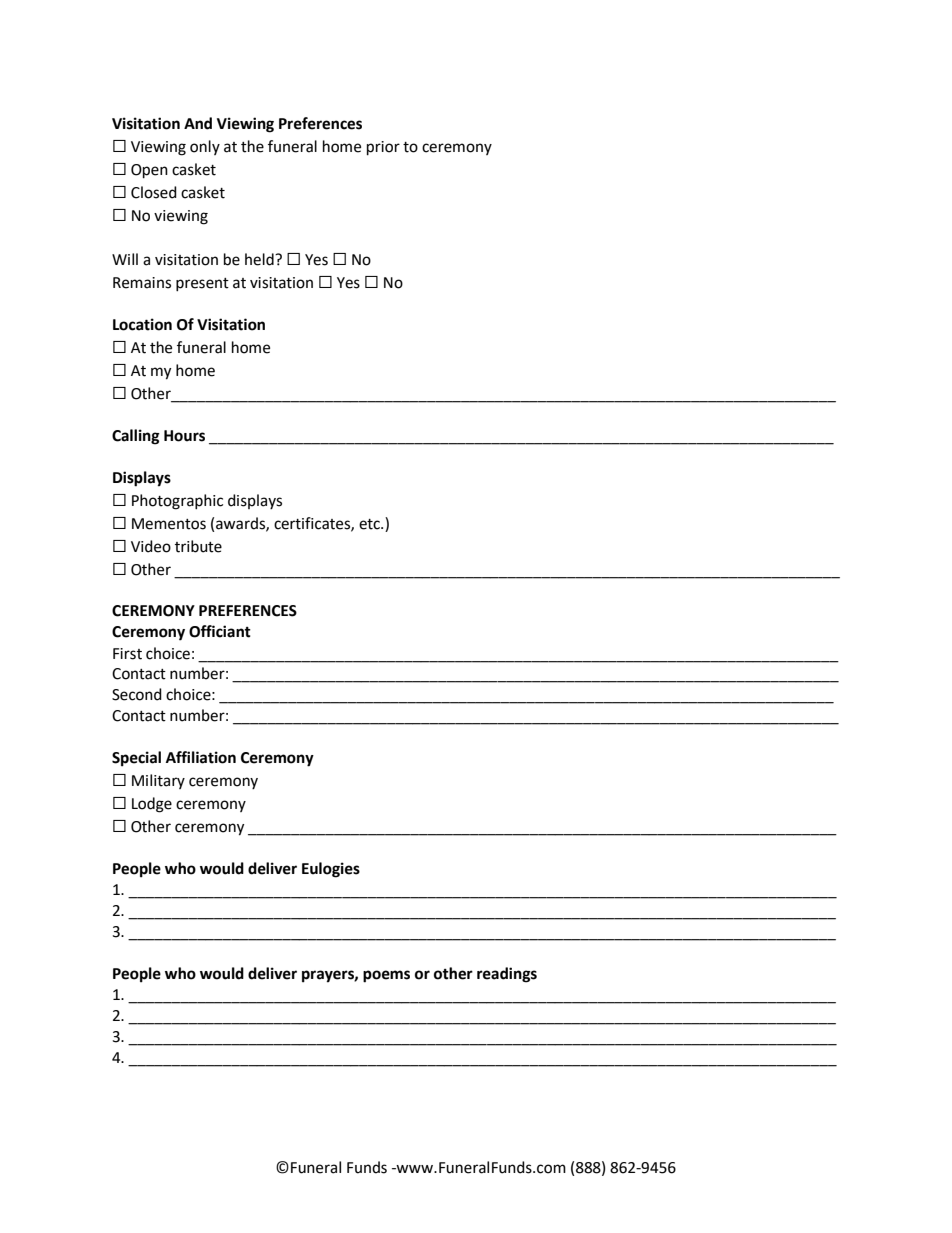 Image resolution: width=952 pixels, height=1233 pixels. What do you see at coordinates (152, 805) in the document?
I see `Lodge` at bounding box center [152, 805].
